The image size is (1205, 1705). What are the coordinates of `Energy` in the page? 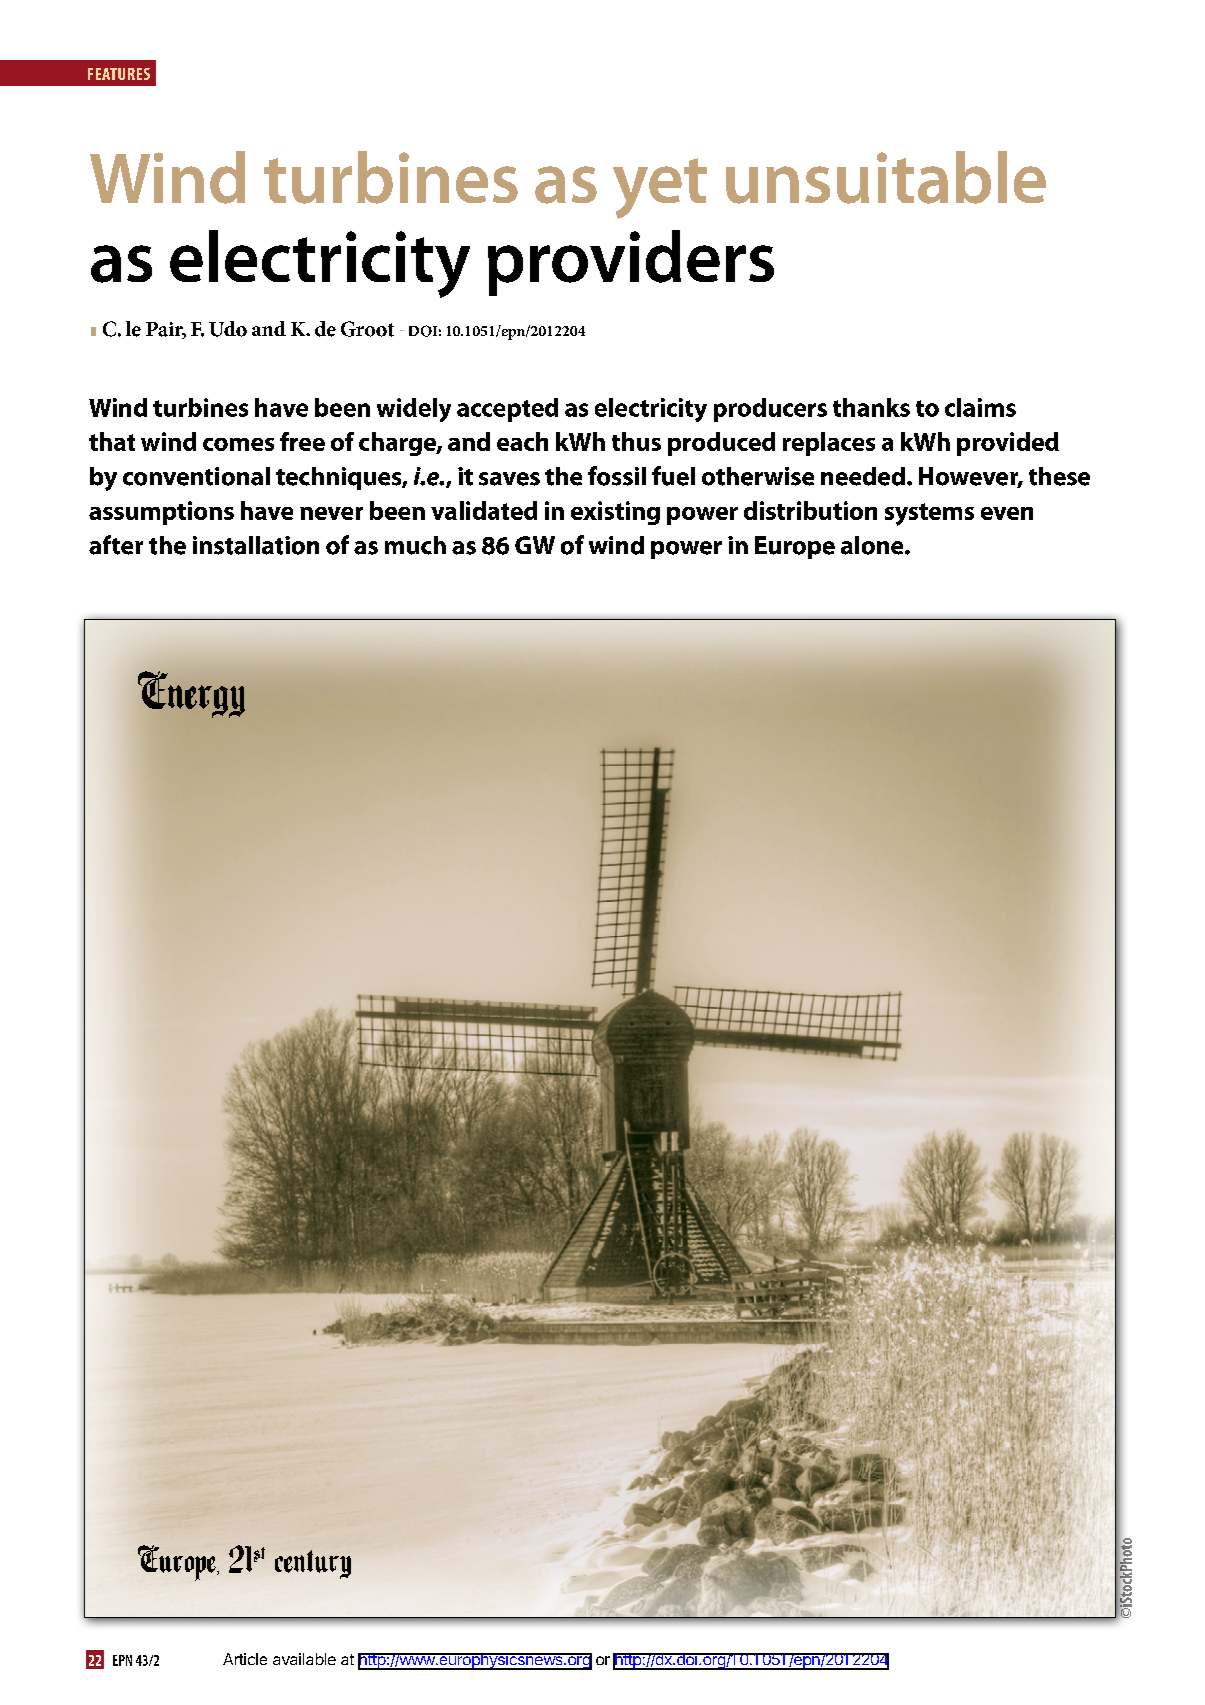 It's located at (191, 694).
